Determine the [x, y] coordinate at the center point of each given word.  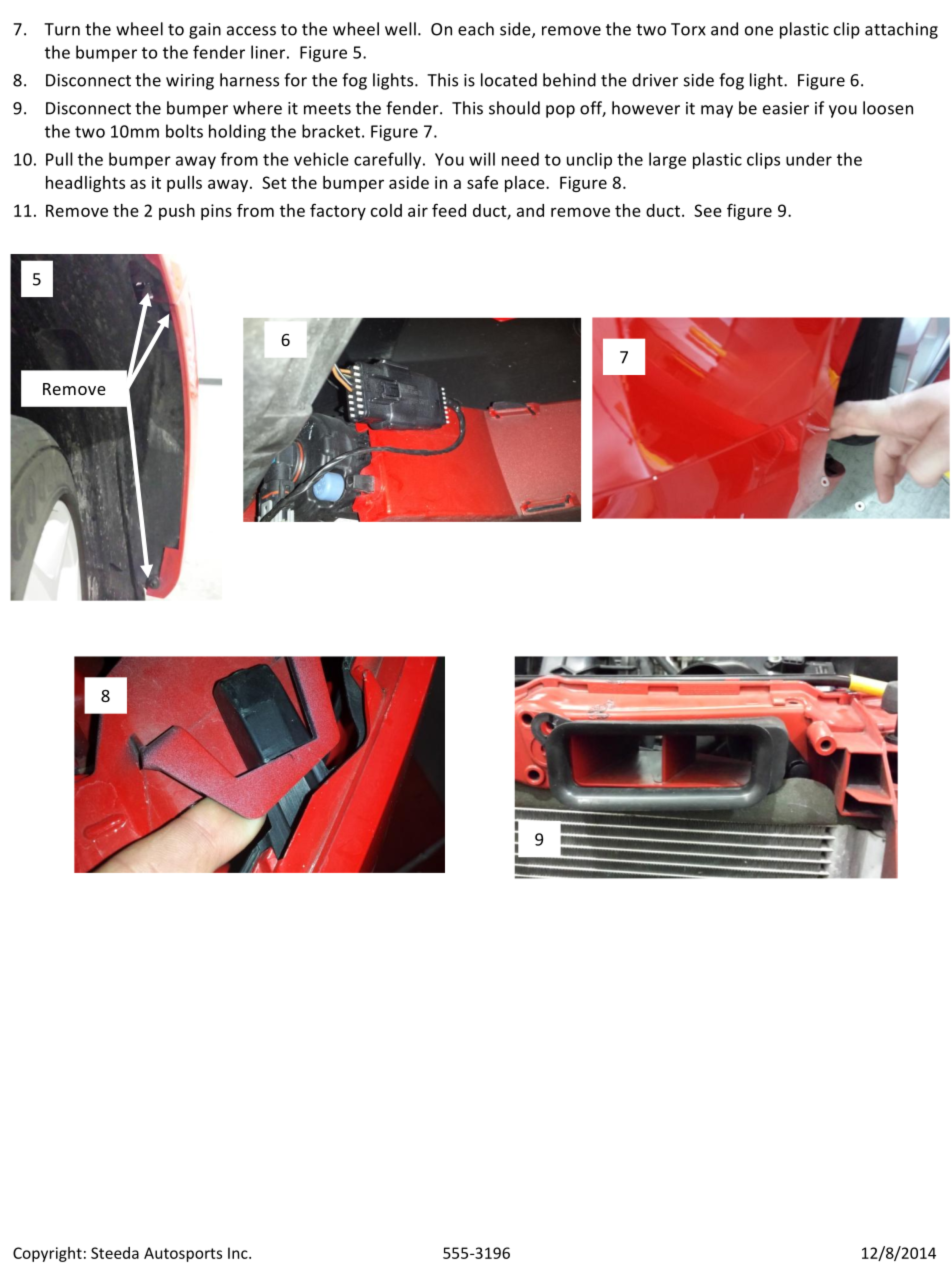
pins [216, 212]
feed [449, 210]
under [809, 159]
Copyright [47, 1254]
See [708, 210]
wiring [190, 82]
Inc [239, 1253]
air [418, 210]
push [177, 212]
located [509, 80]
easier [786, 108]
